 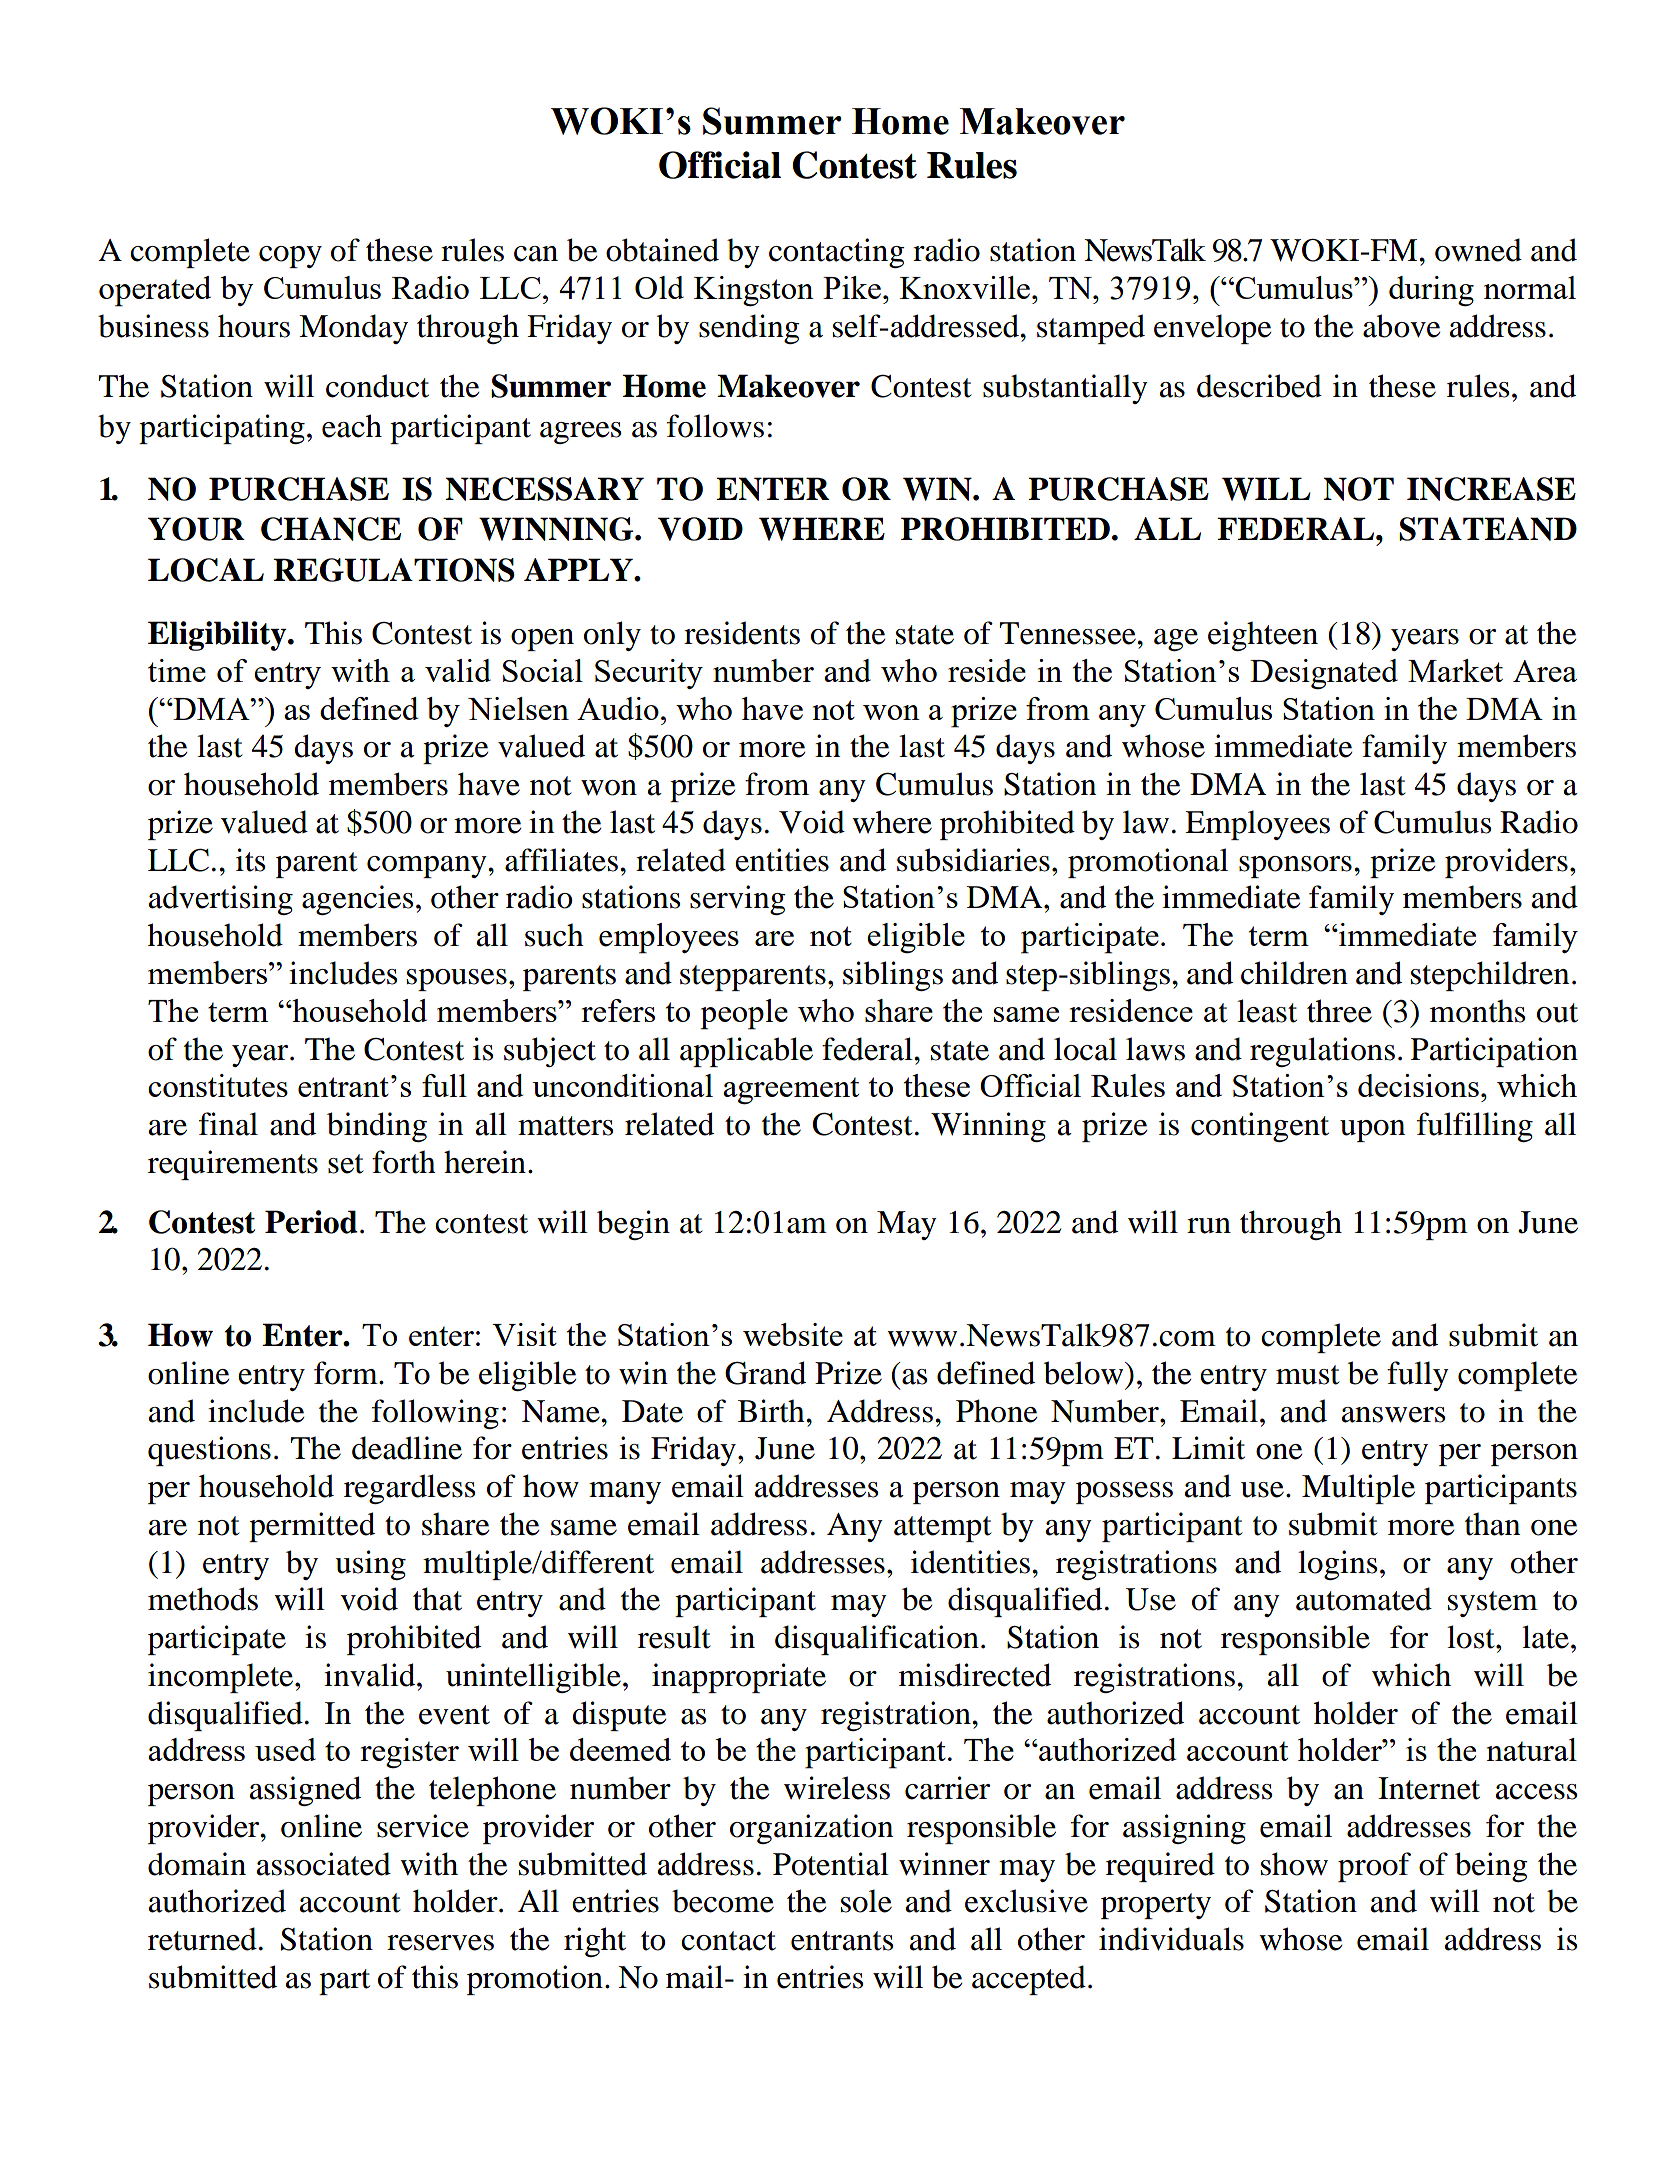 I want to click on Monday, so click(x=353, y=329).
